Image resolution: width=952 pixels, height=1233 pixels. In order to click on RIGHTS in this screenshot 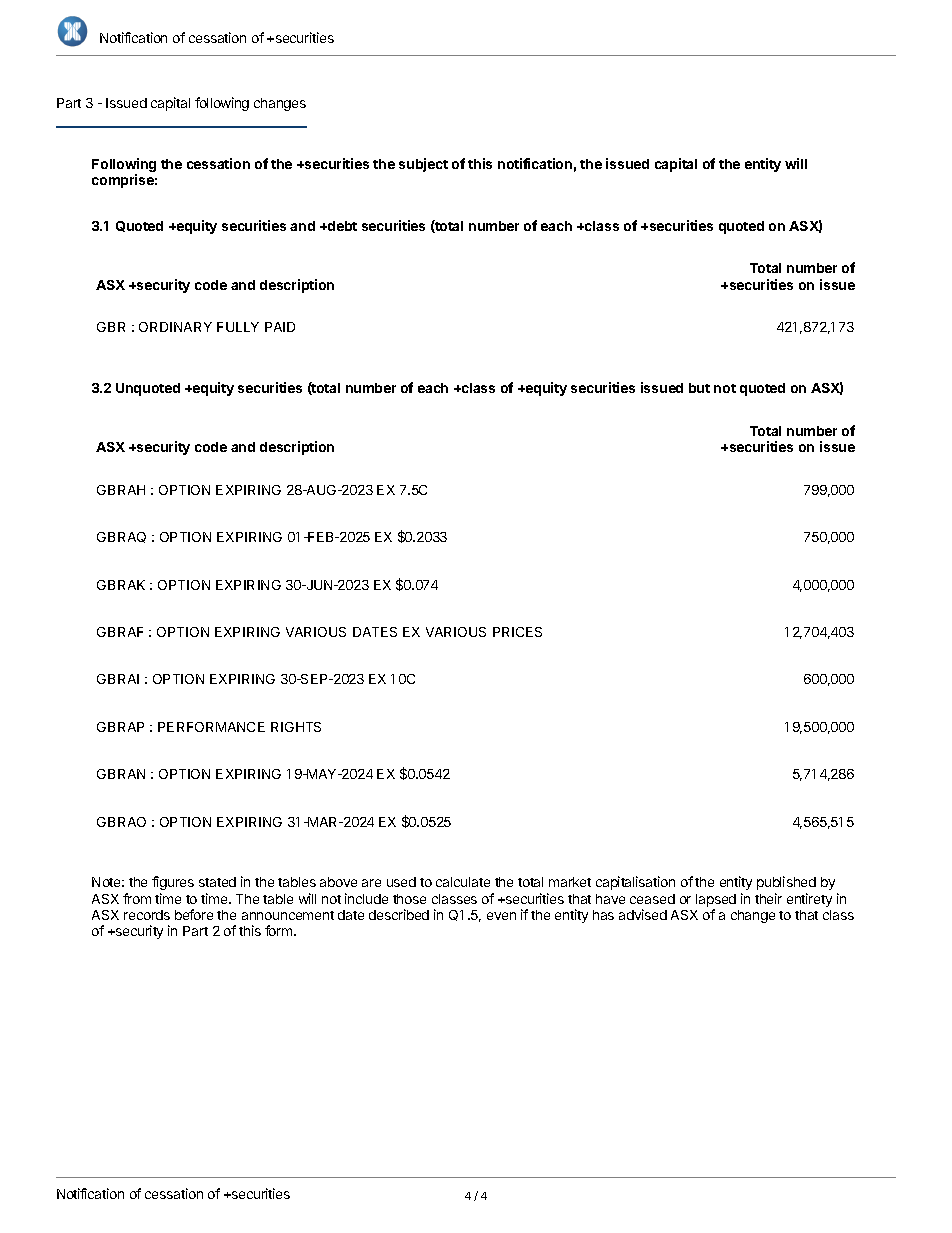, I will do `click(296, 727)`.
